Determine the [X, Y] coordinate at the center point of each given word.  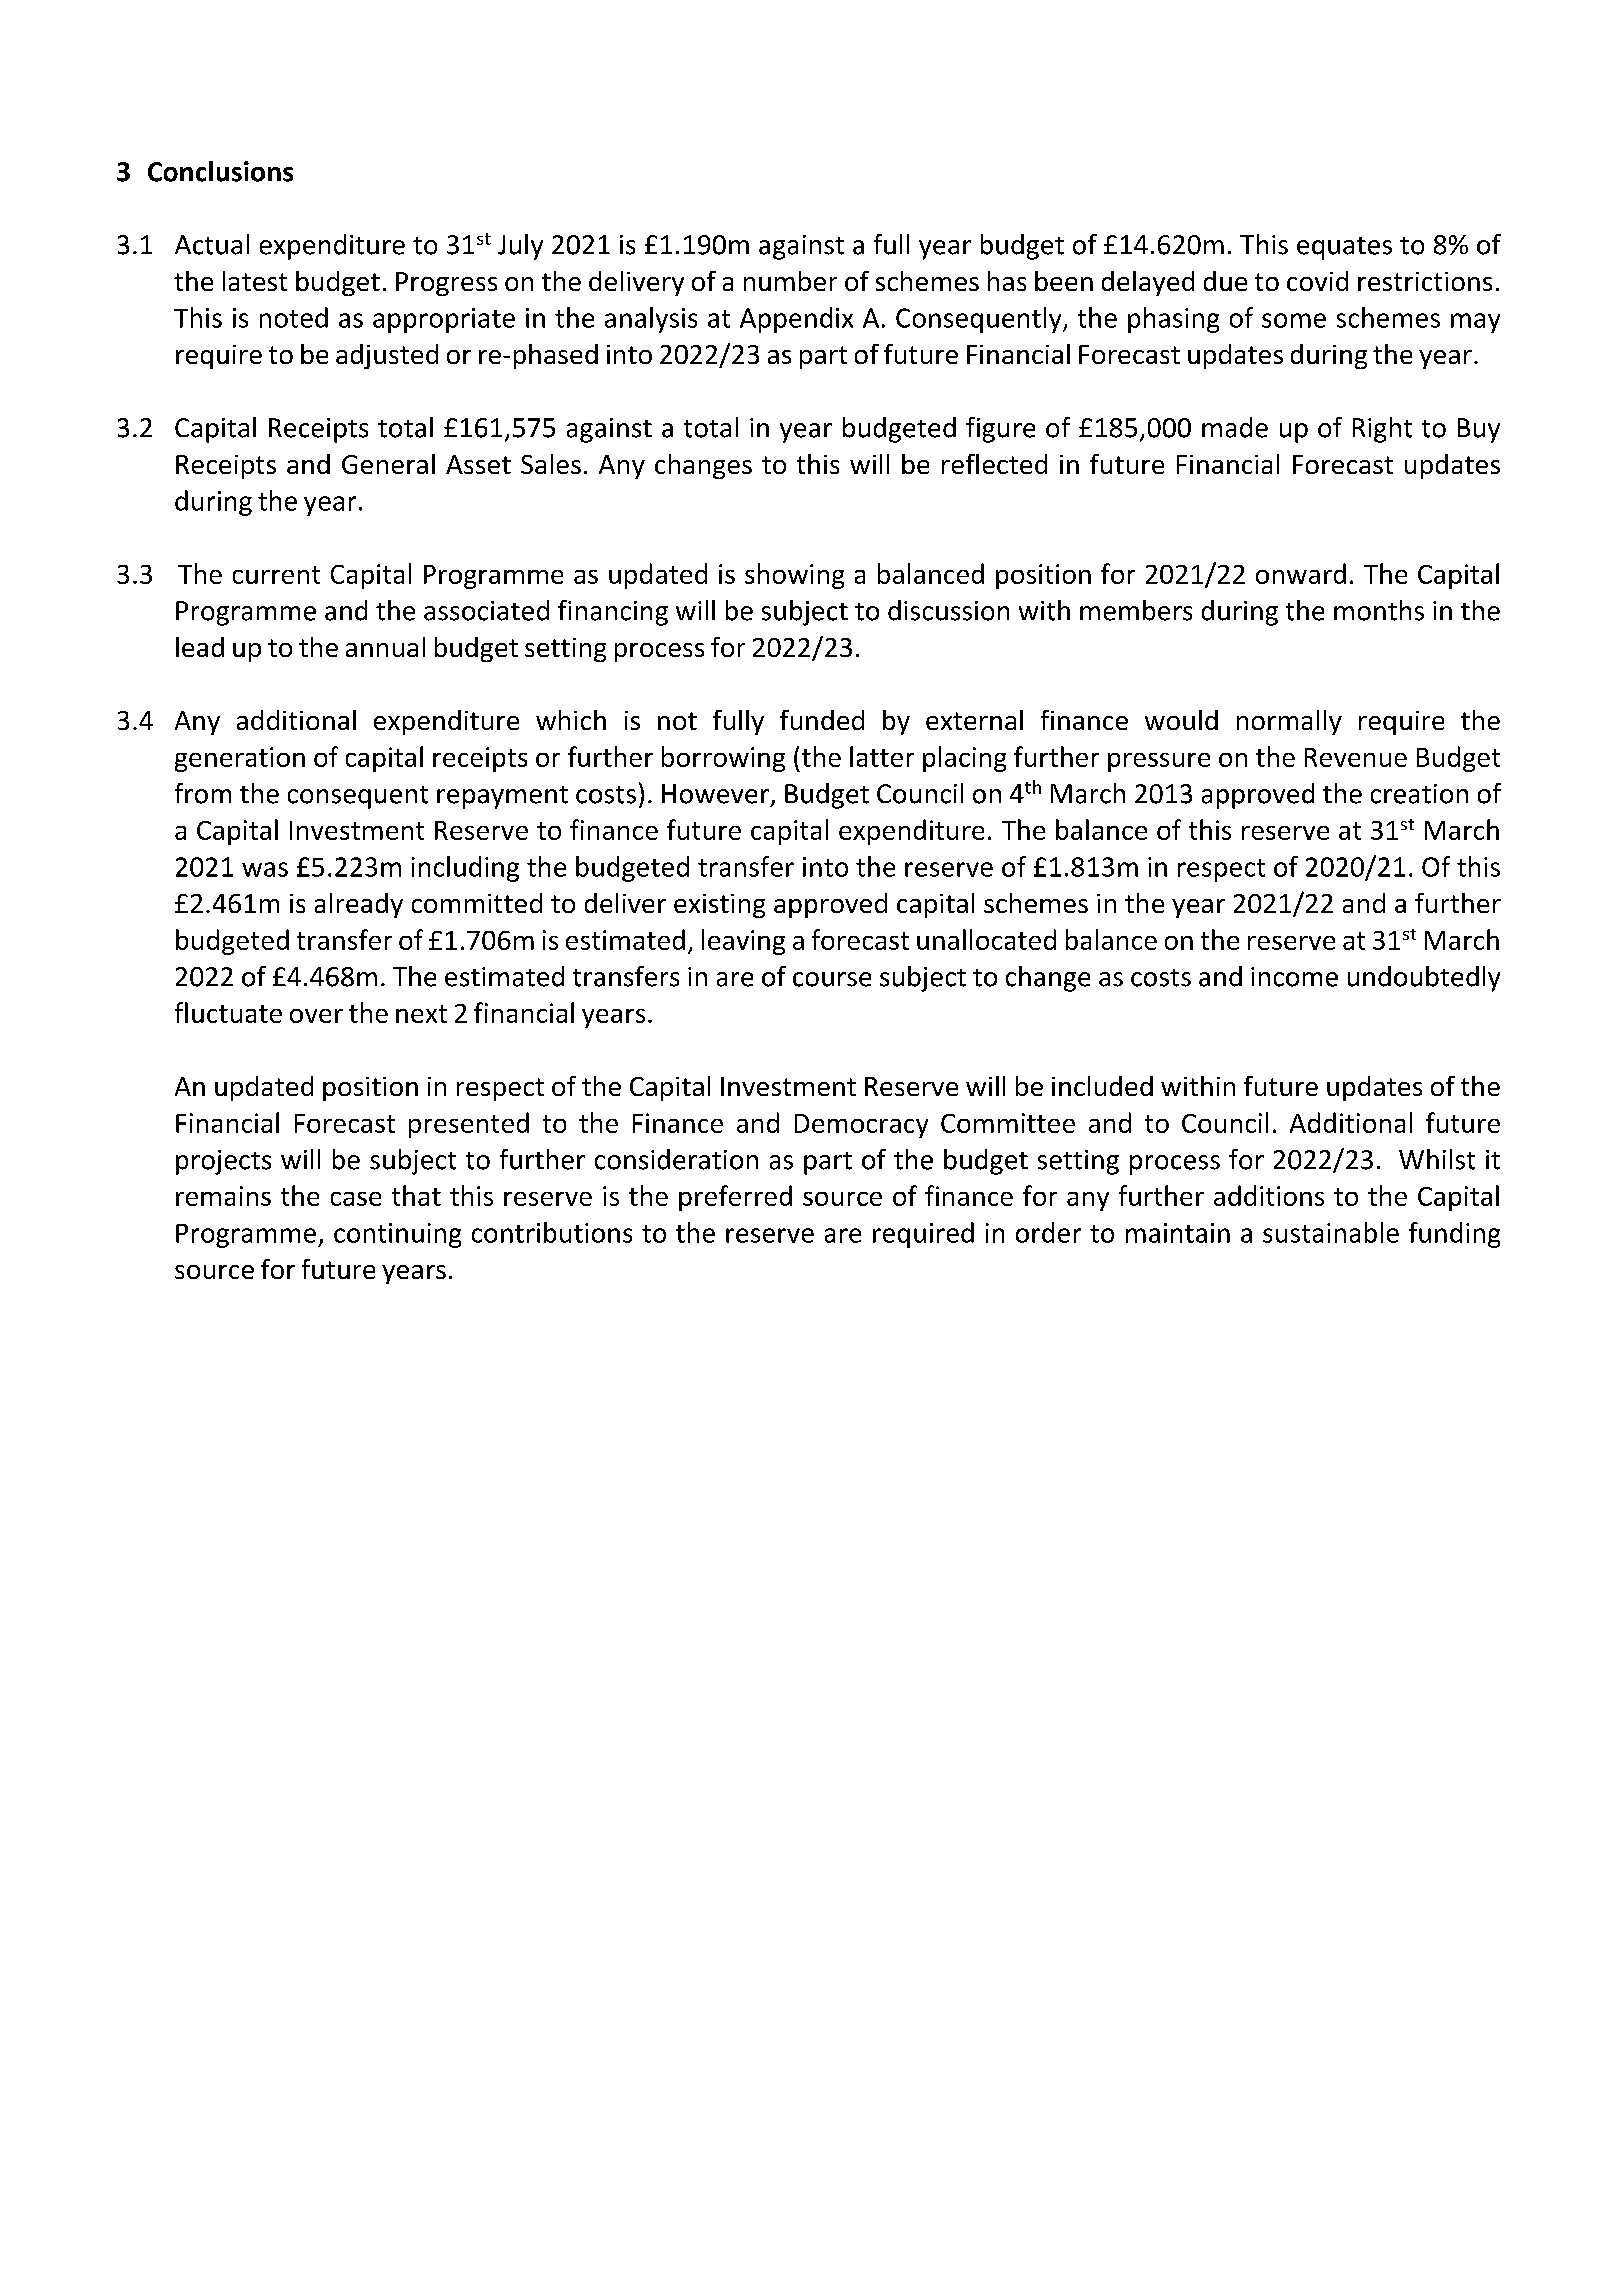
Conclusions [220, 171]
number [790, 281]
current [276, 575]
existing [719, 906]
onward [1301, 573]
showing [794, 576]
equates [1344, 248]
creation [1419, 794]
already [359, 905]
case [356, 1199]
